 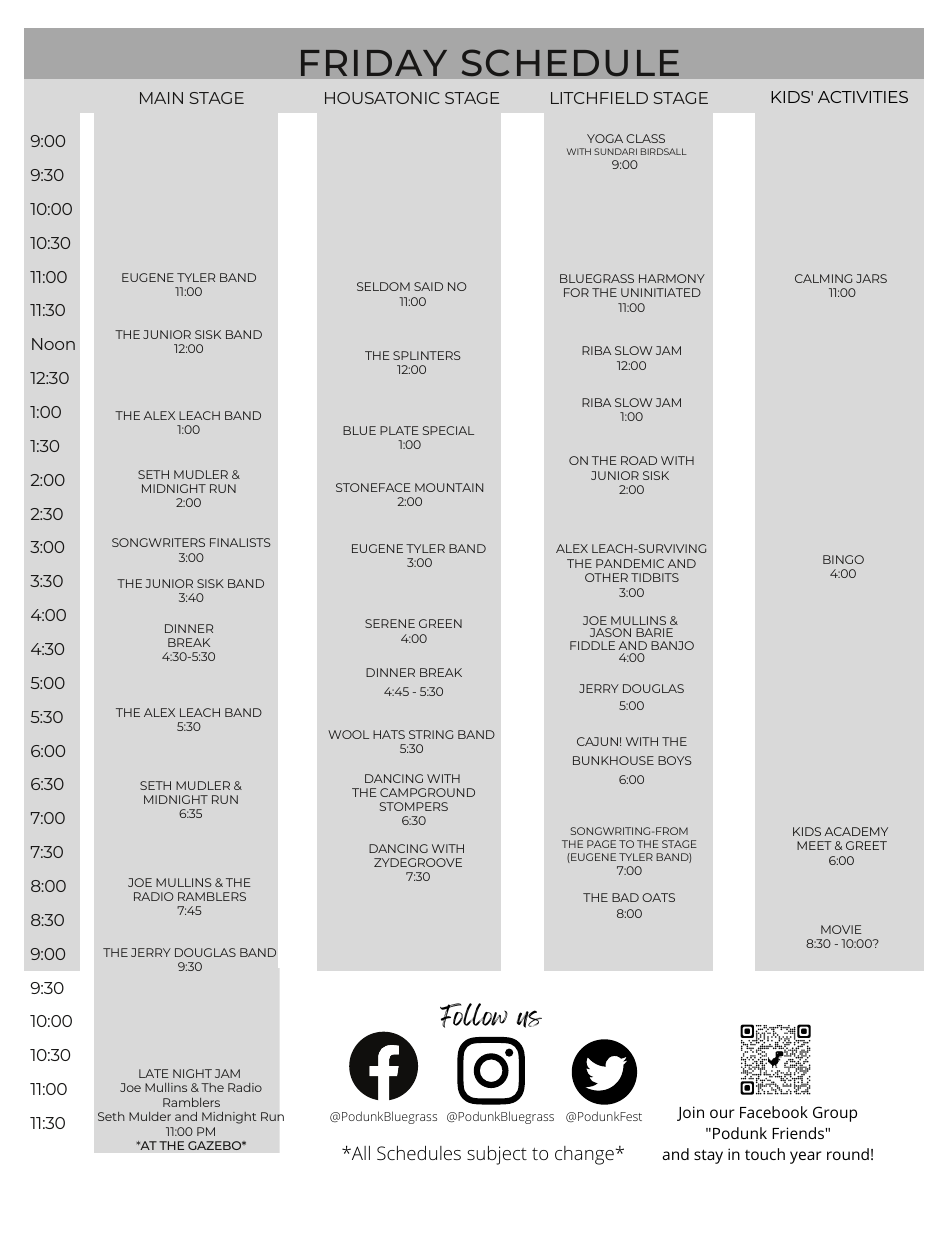 I want to click on ACTIVITIES, so click(x=863, y=97).
